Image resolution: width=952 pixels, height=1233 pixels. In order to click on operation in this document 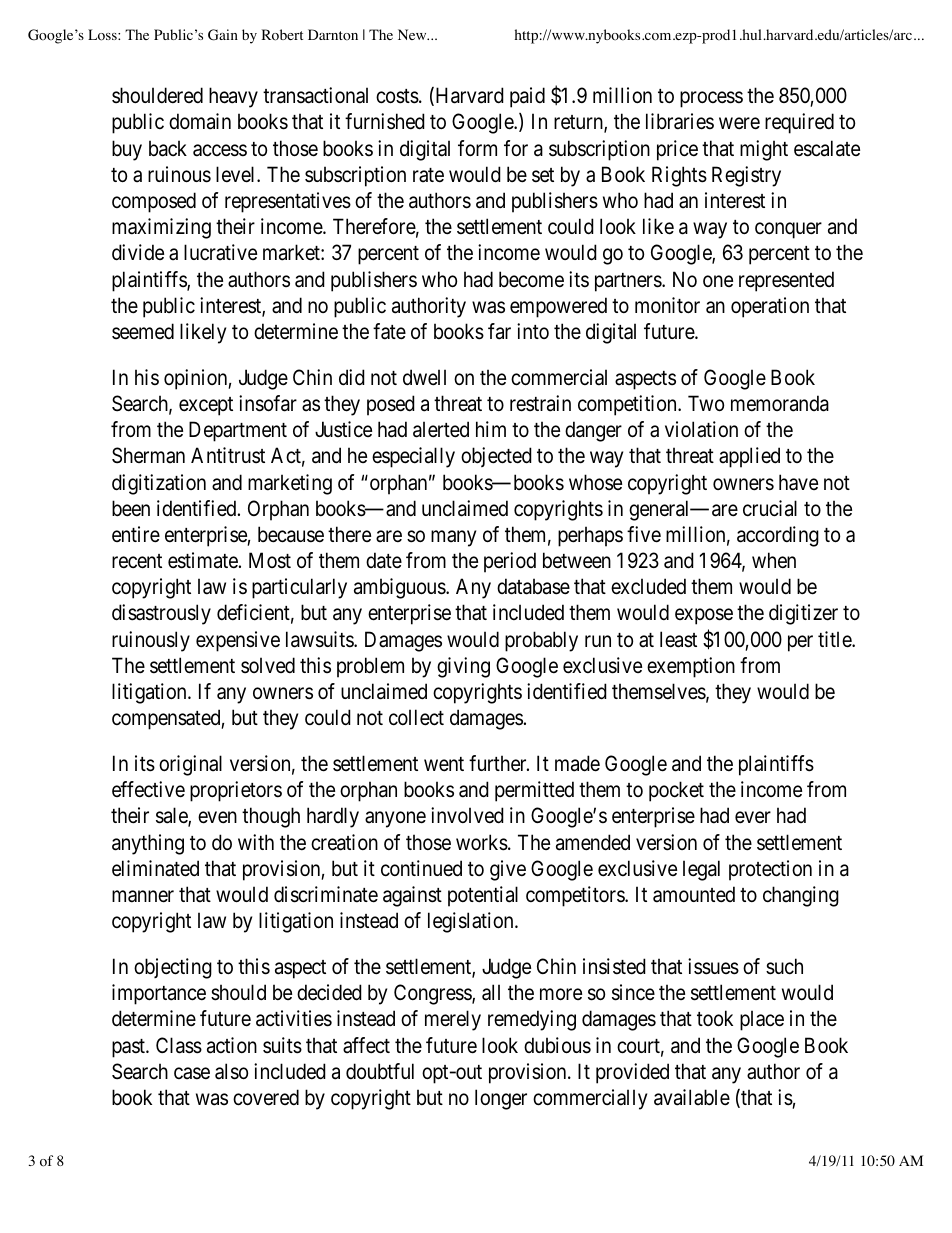, I will do `click(770, 307)`.
